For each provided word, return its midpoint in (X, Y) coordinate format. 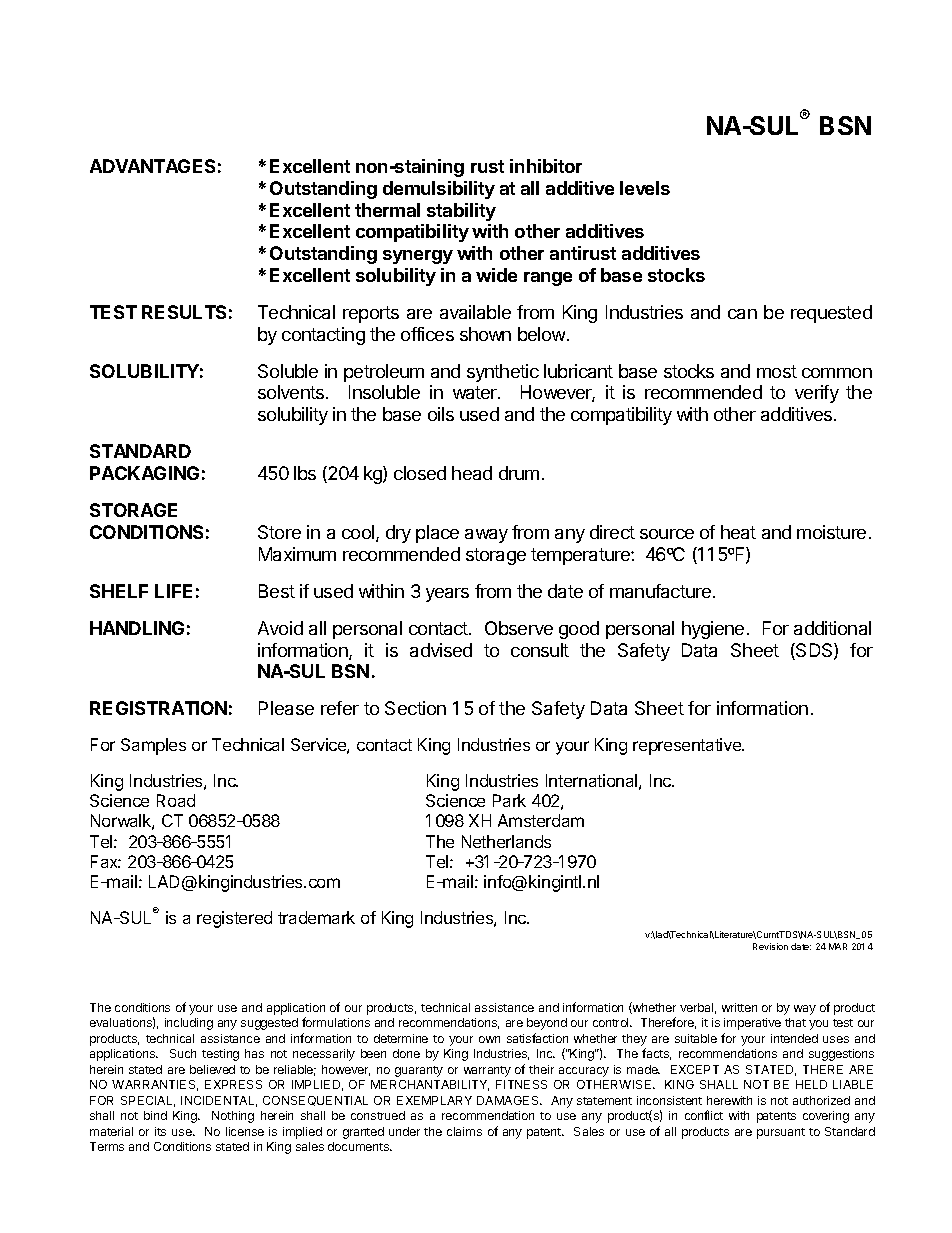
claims (464, 1131)
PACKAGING (144, 473)
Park (509, 800)
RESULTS (184, 312)
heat (738, 532)
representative (688, 746)
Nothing (233, 1117)
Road (176, 800)
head (472, 473)
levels (645, 188)
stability (461, 212)
